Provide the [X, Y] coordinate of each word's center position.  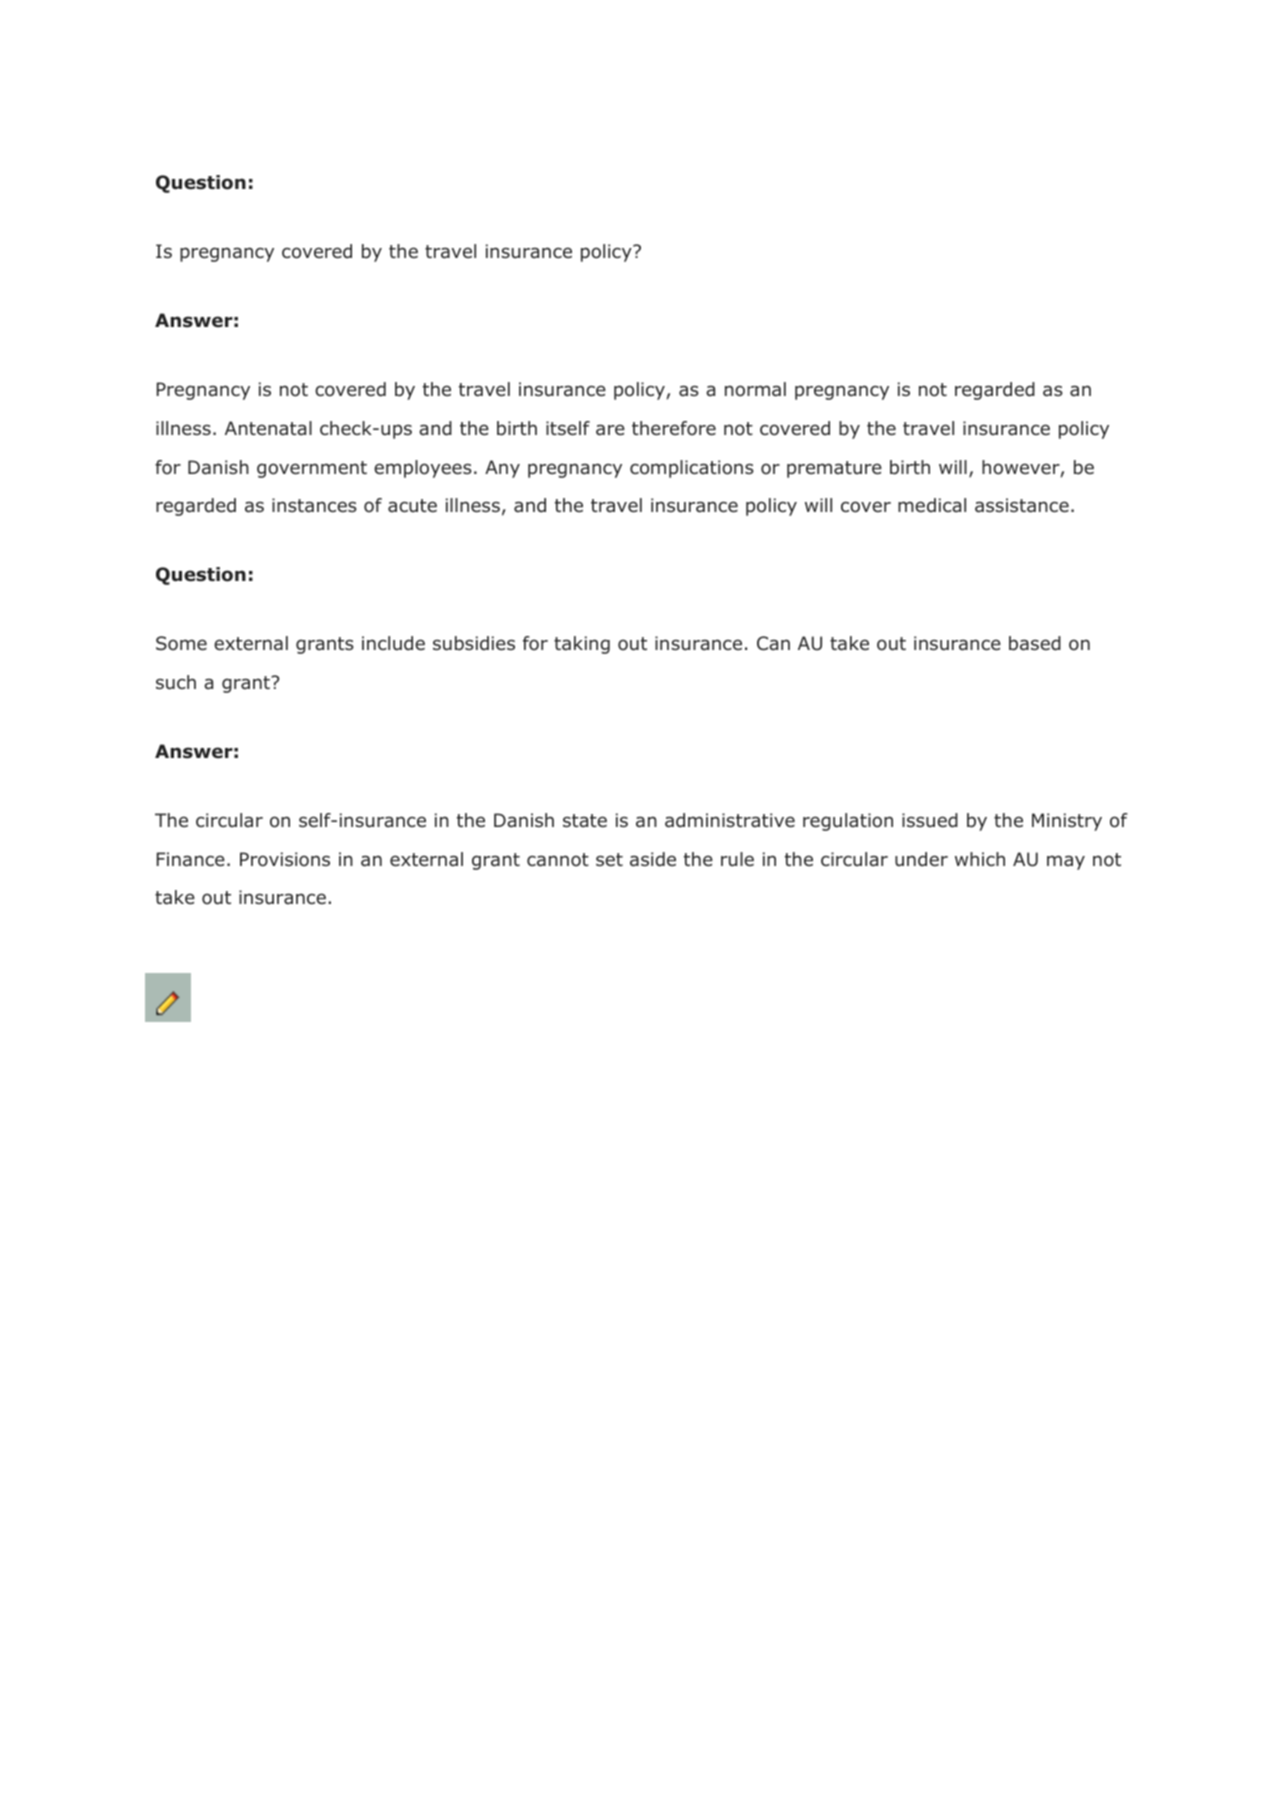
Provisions [285, 859]
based [1035, 643]
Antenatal [268, 428]
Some [181, 643]
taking [582, 645]
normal [755, 389]
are [610, 430]
